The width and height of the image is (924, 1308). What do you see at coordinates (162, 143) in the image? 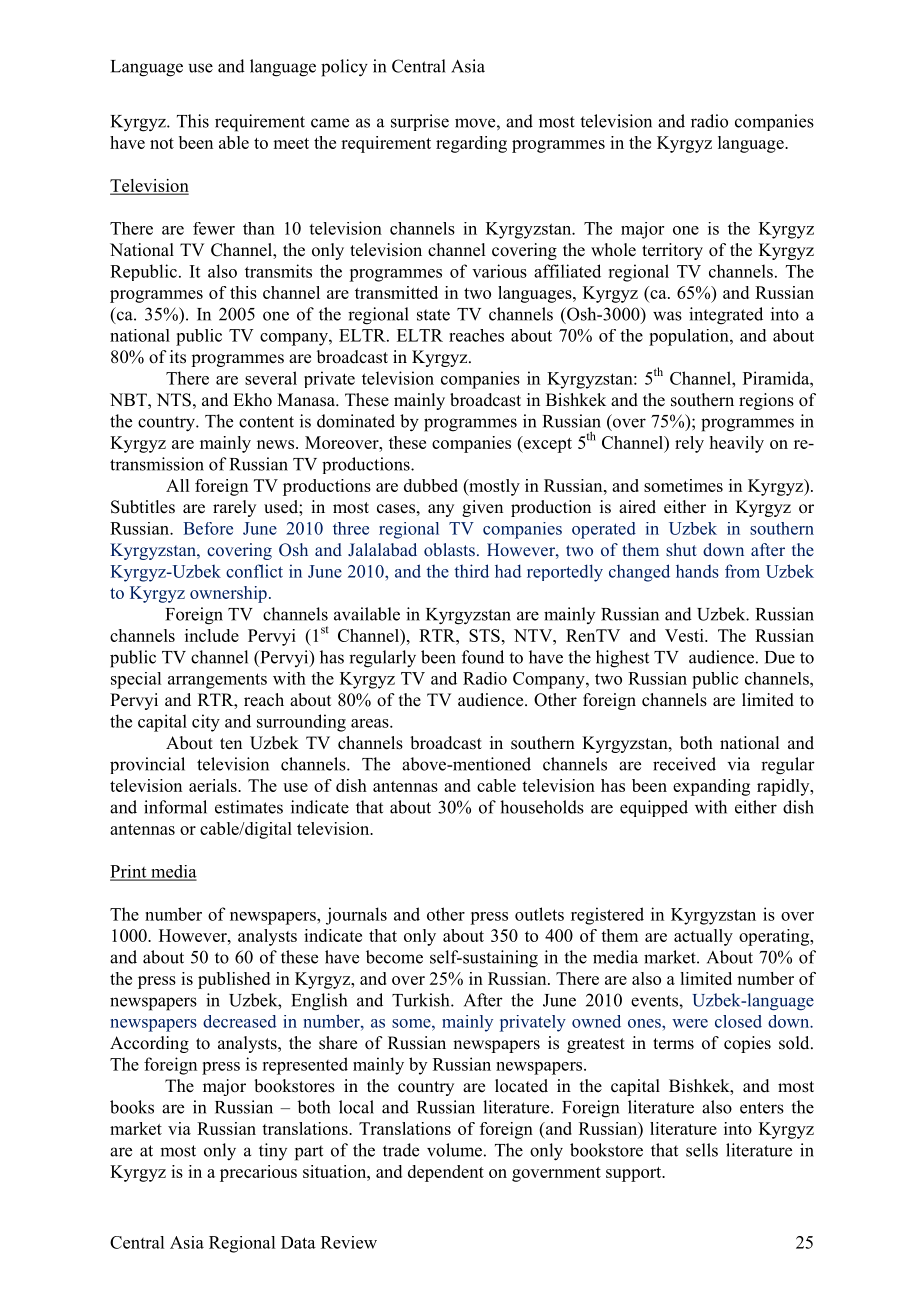
I see `not` at bounding box center [162, 143].
